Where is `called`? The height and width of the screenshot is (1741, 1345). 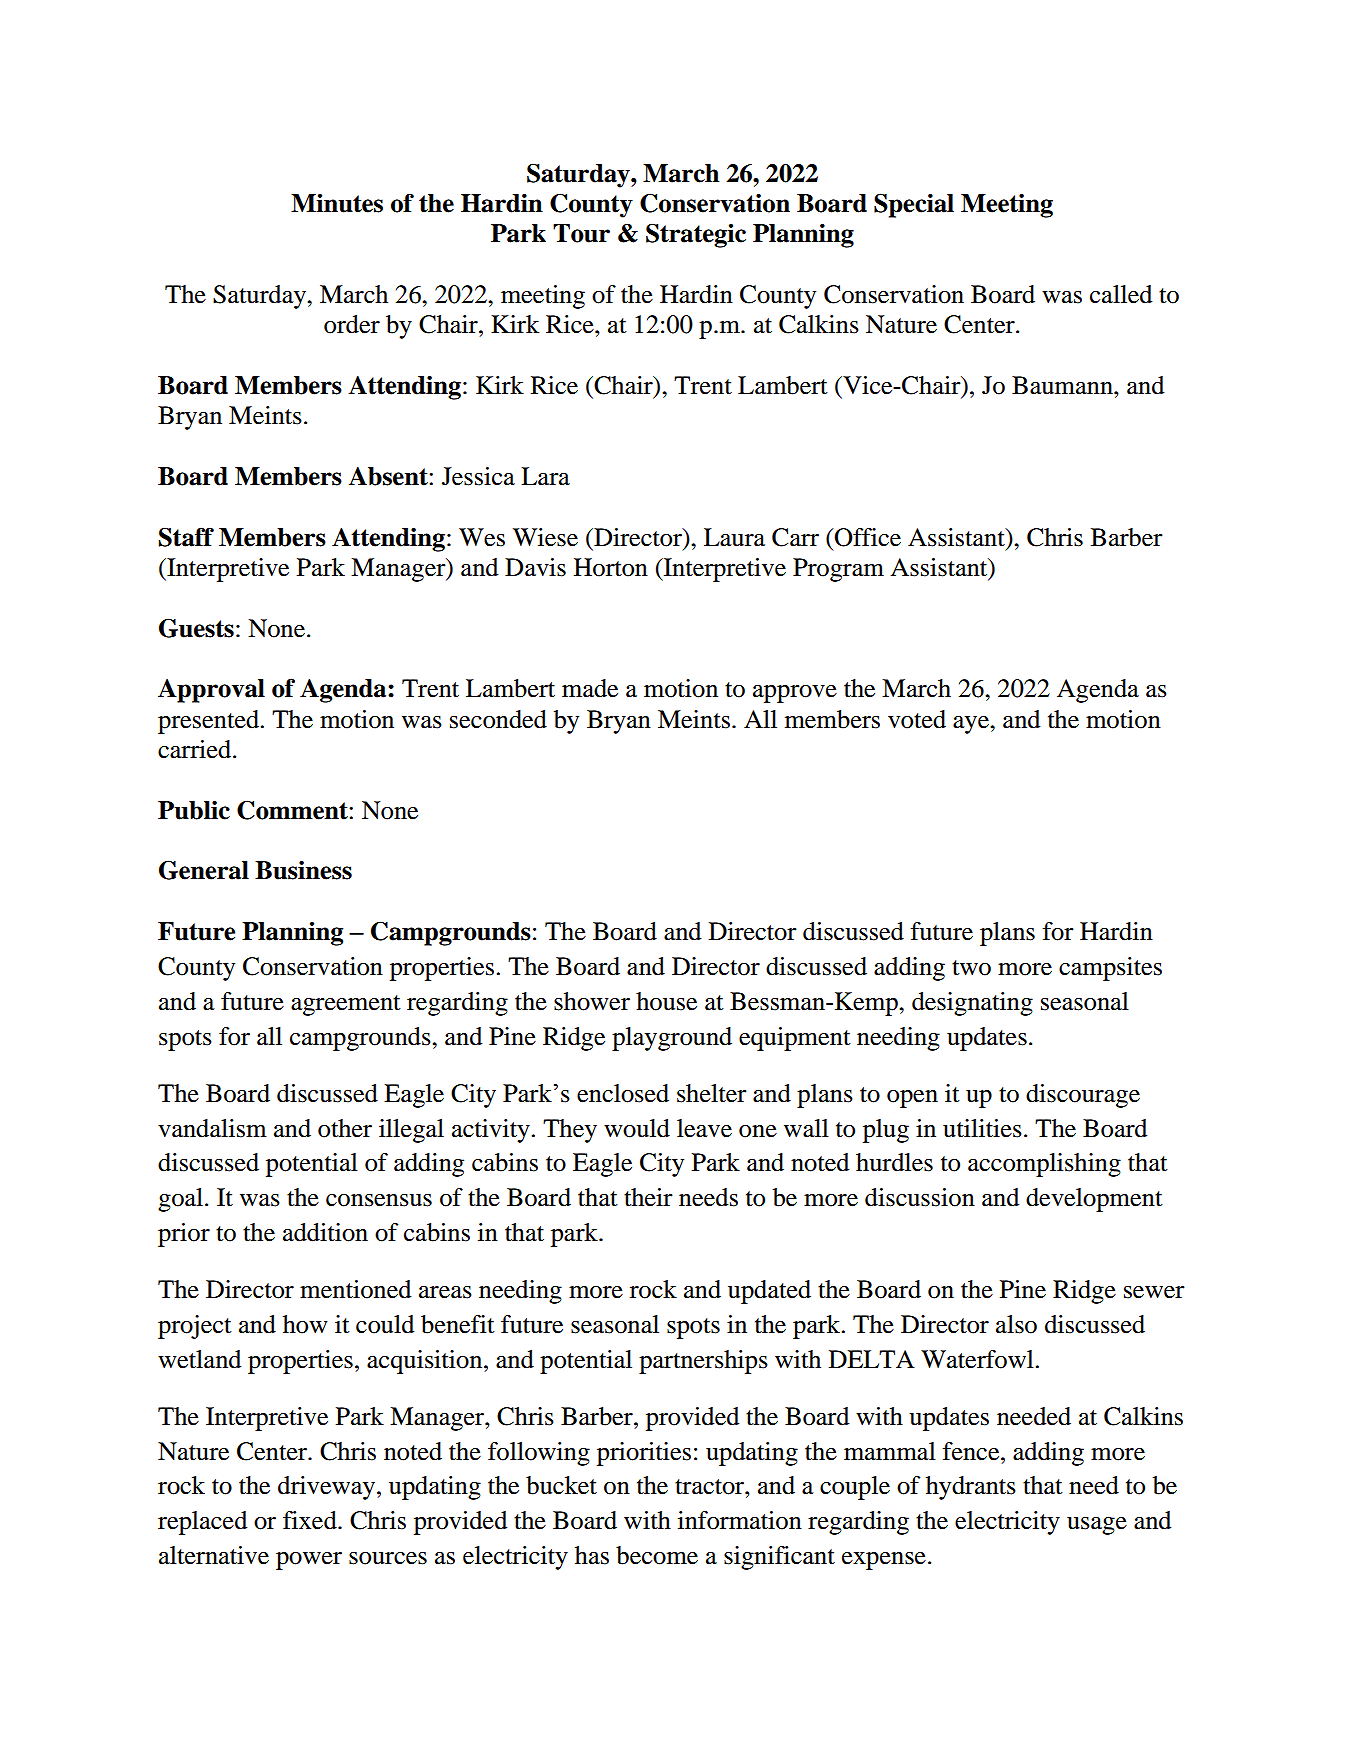 called is located at coordinates (1121, 294).
